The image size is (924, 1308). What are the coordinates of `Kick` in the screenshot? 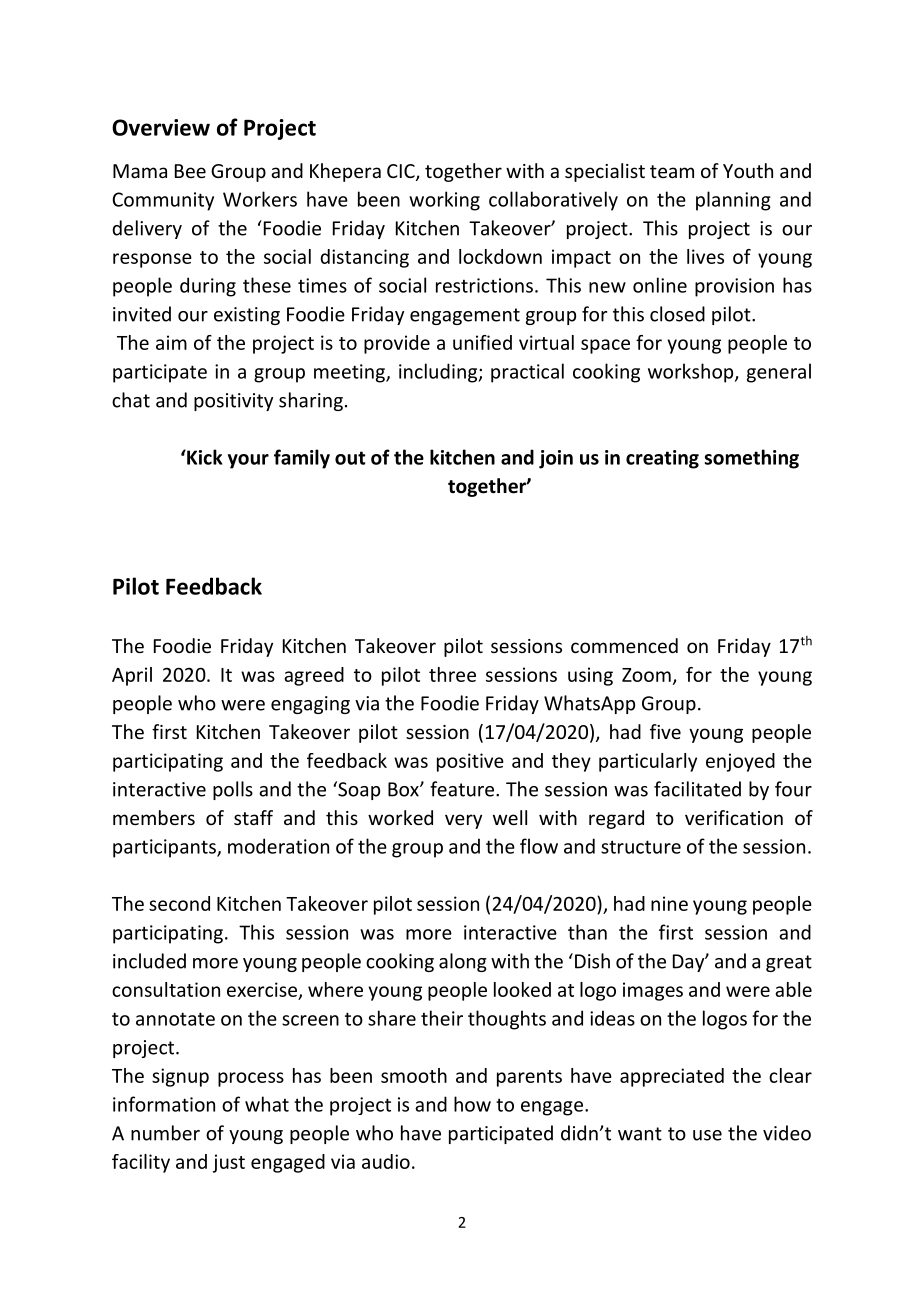 It's located at (203, 457).
